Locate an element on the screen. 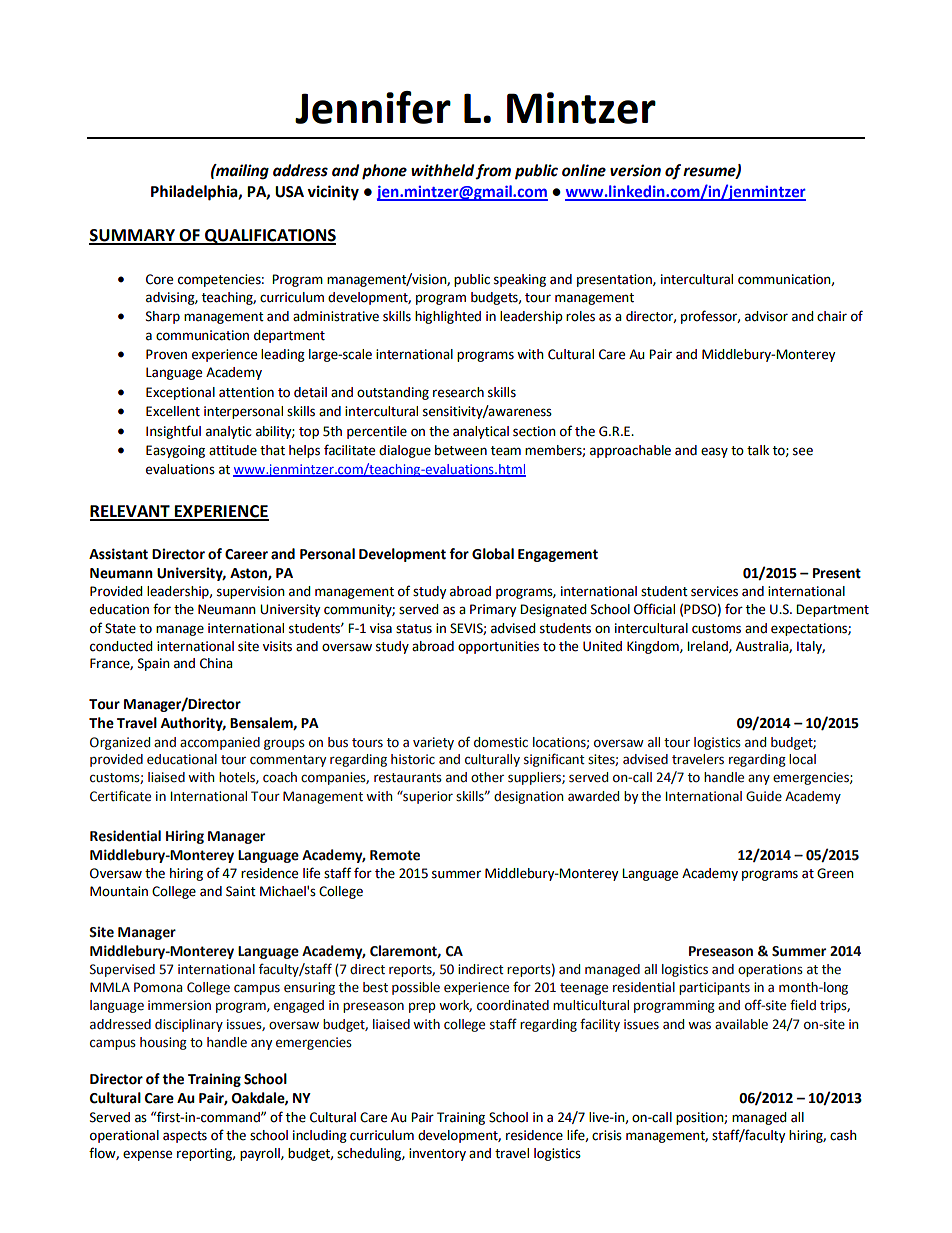 Image resolution: width=952 pixels, height=1233 pixels. from is located at coordinates (493, 171).
